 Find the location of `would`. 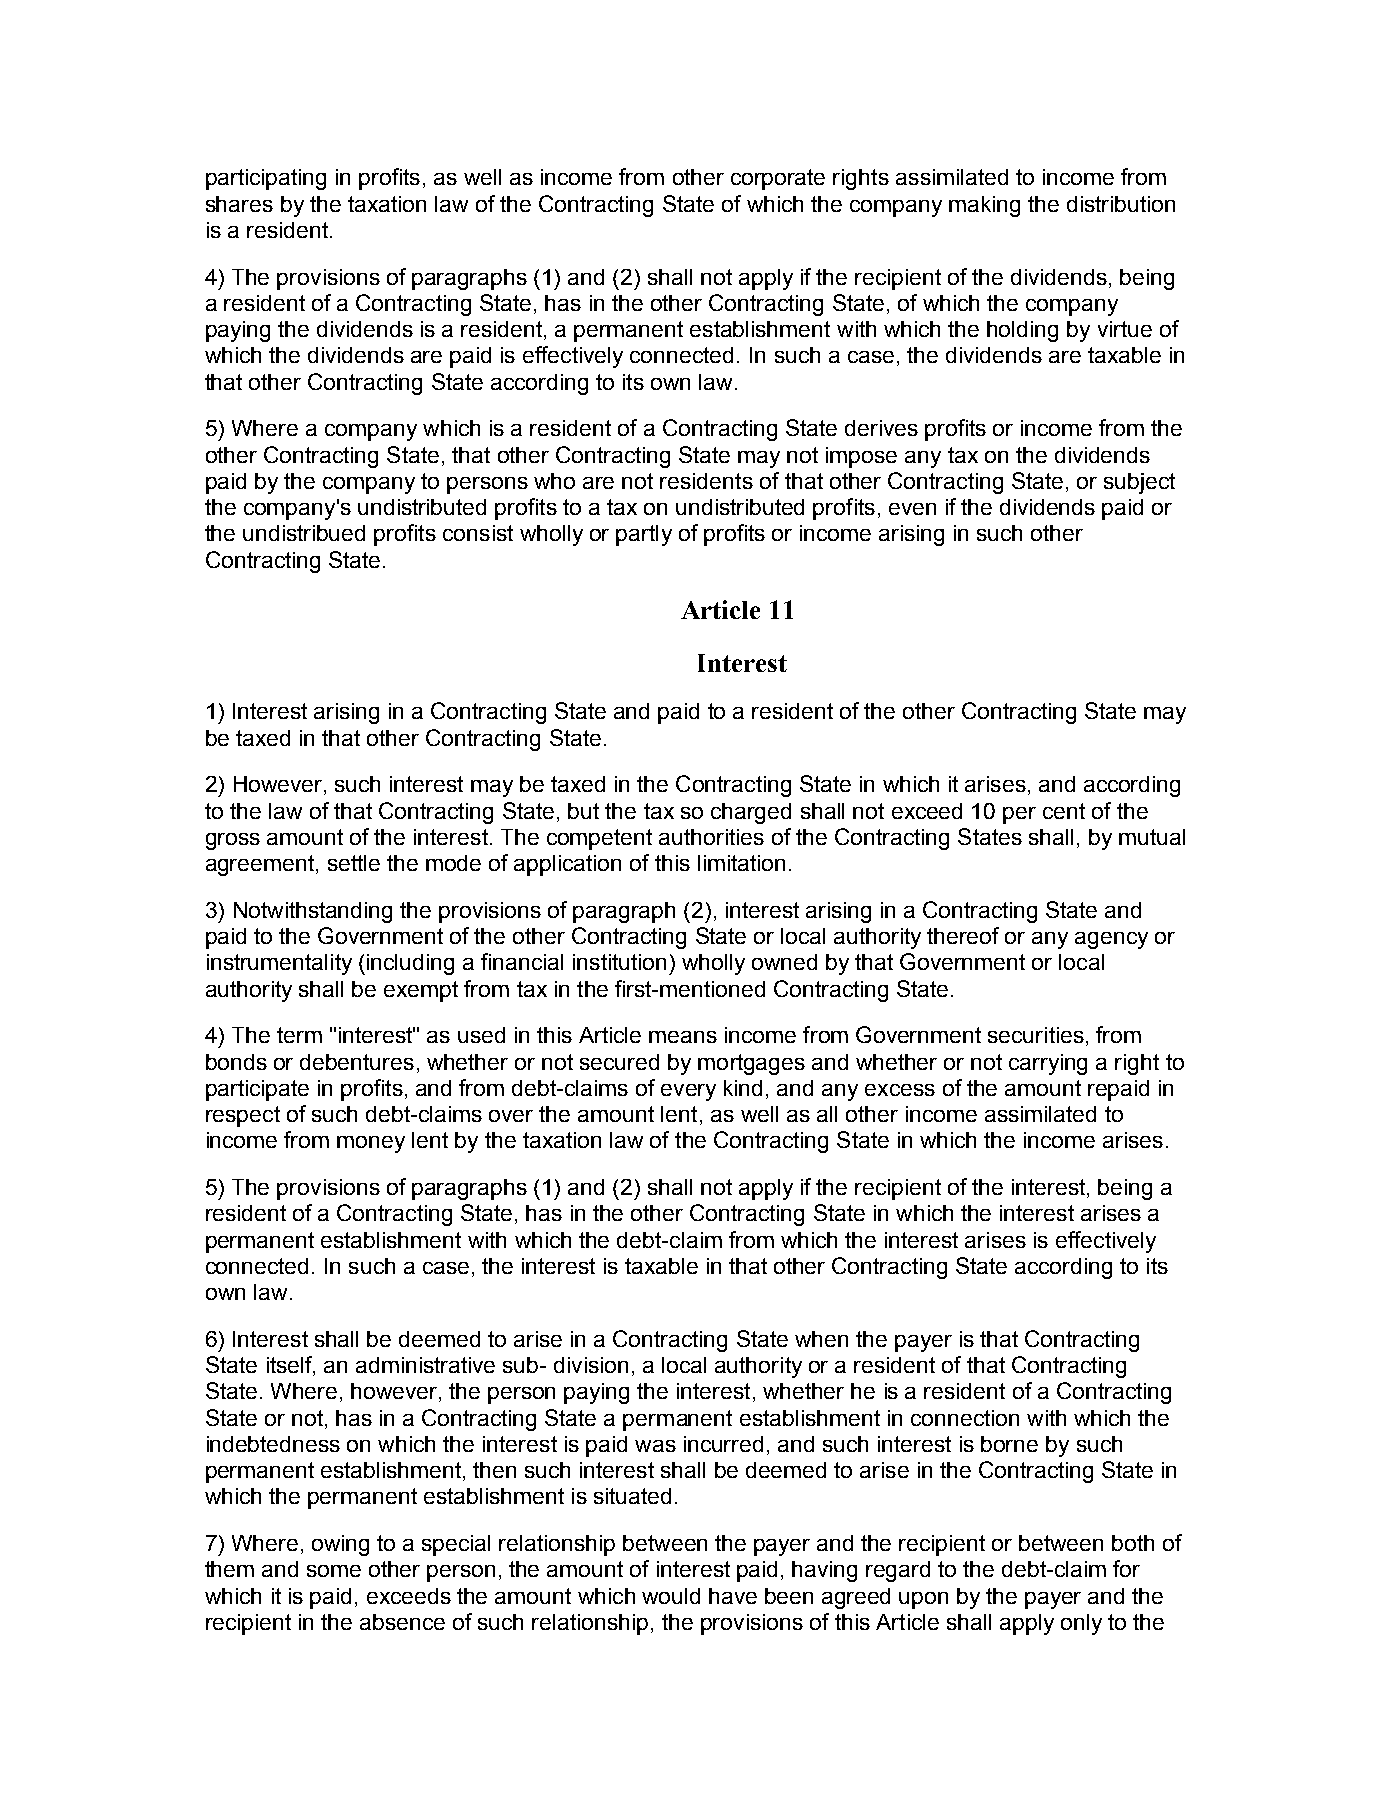

would is located at coordinates (671, 1596).
